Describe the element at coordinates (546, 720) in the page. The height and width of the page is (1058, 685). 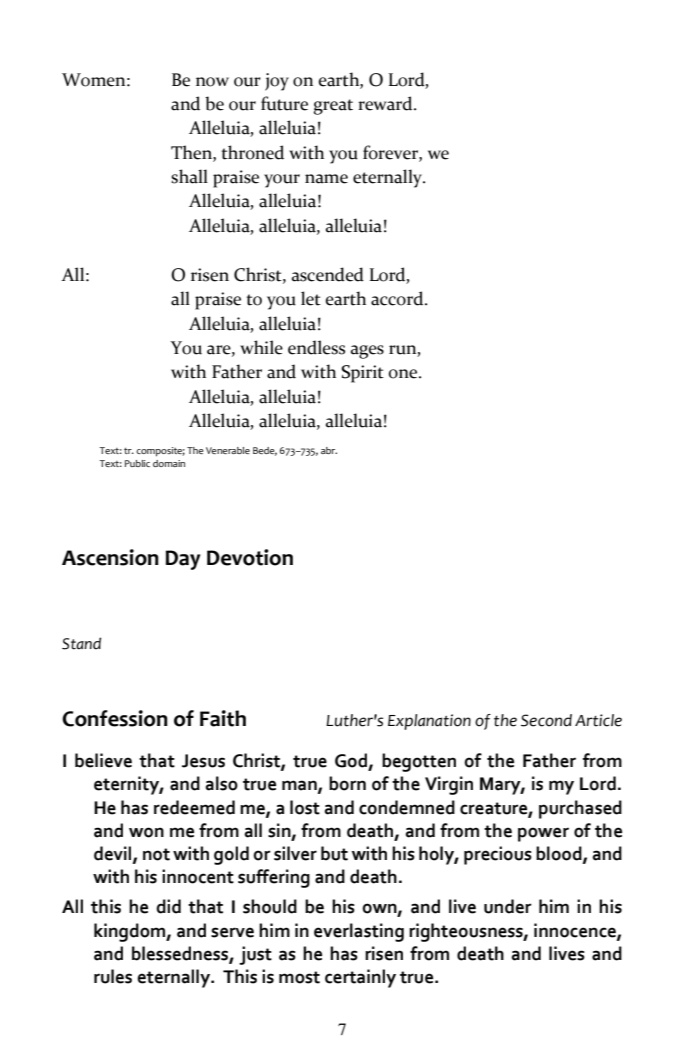
I see `Second` at that location.
